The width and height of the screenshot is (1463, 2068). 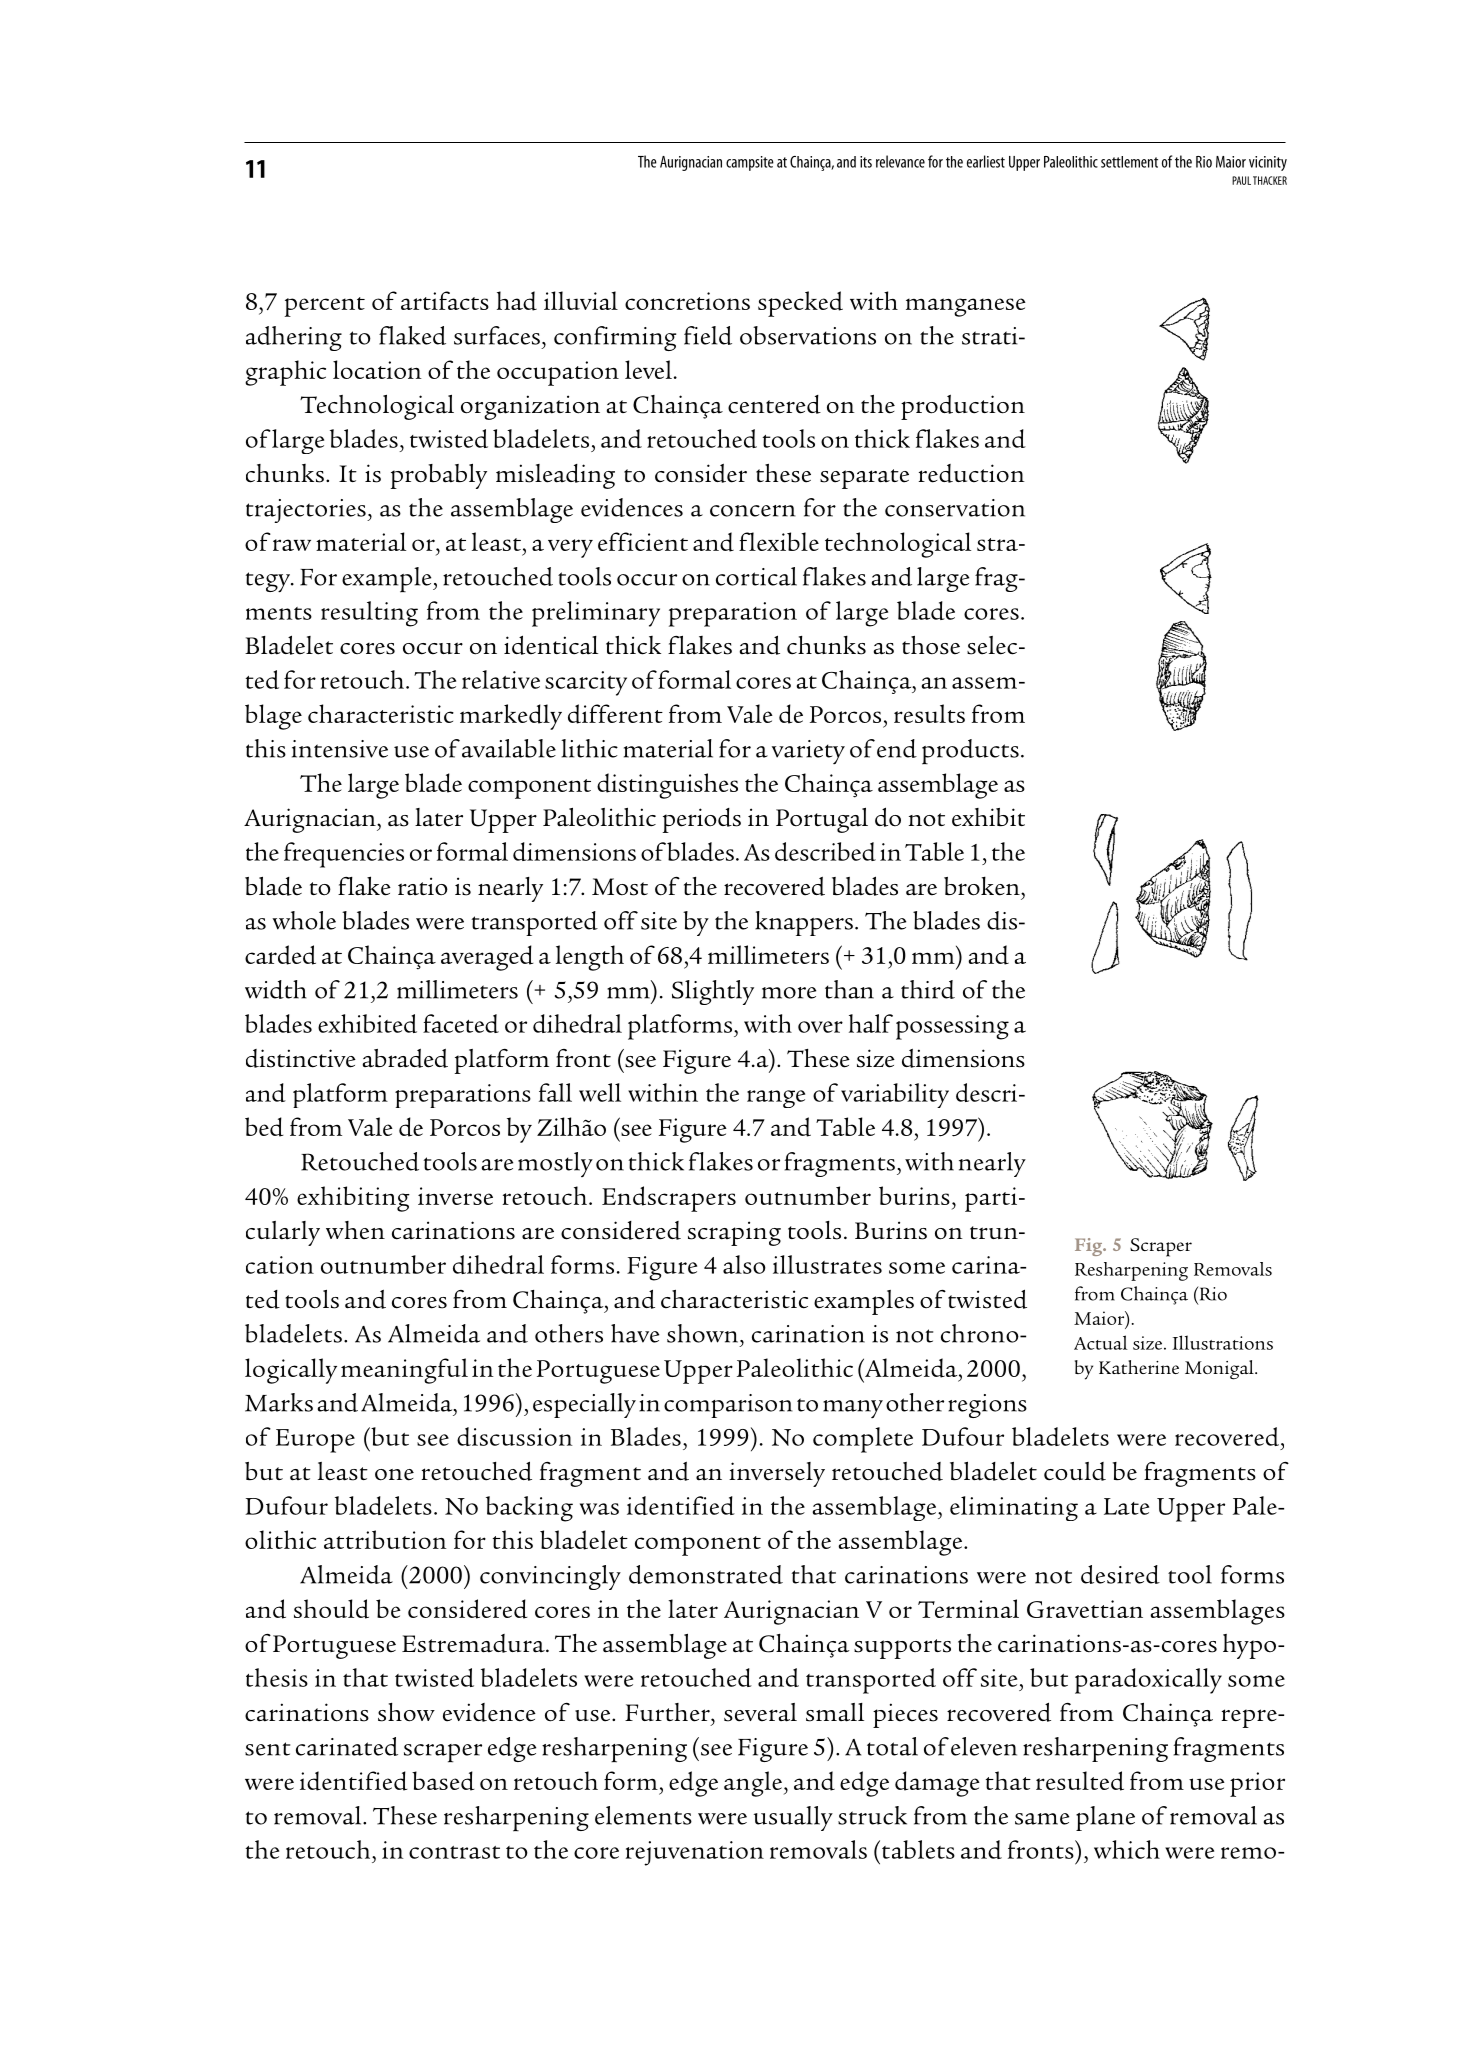 I want to click on its, so click(x=866, y=162).
